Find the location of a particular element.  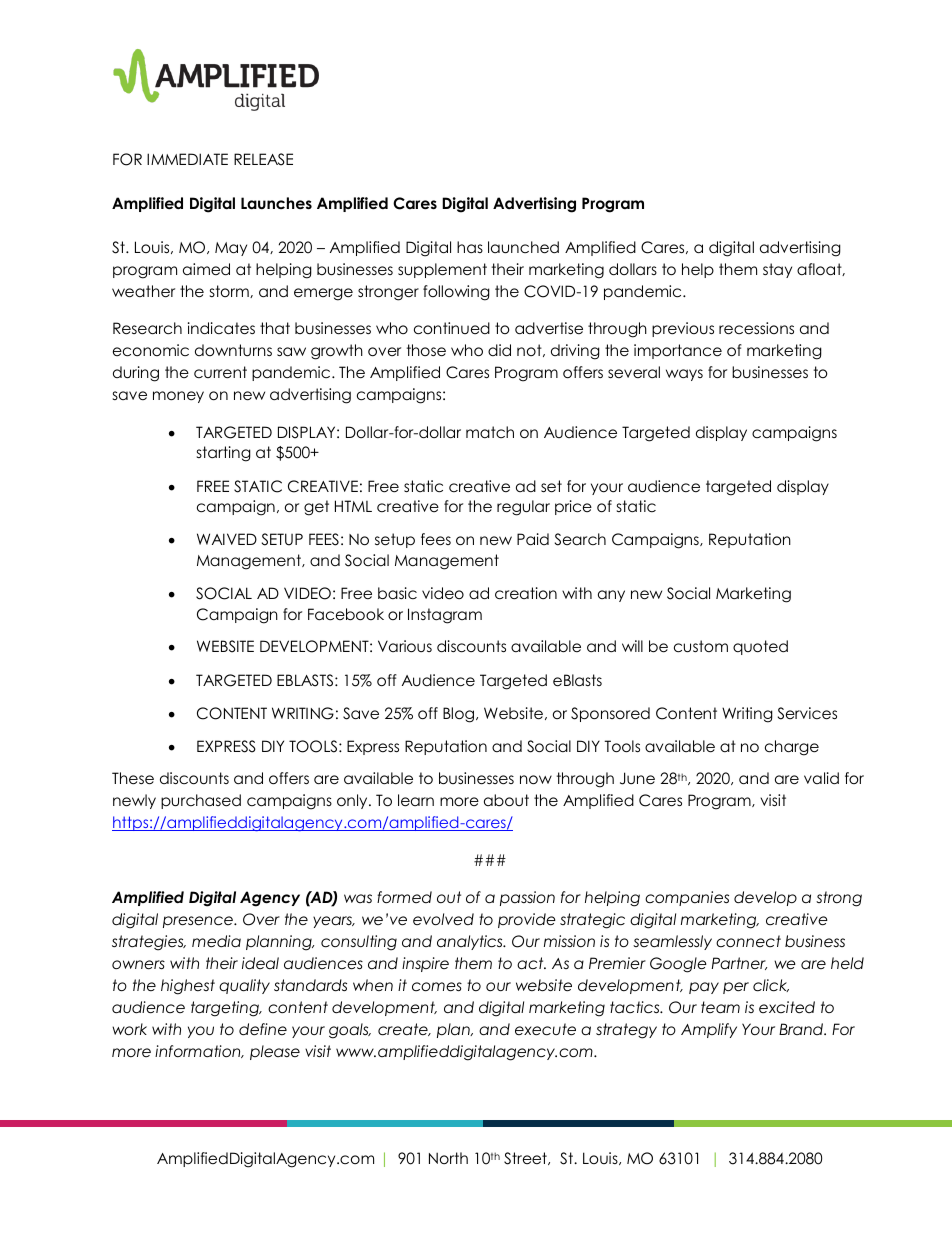

Facebook is located at coordinates (346, 614).
